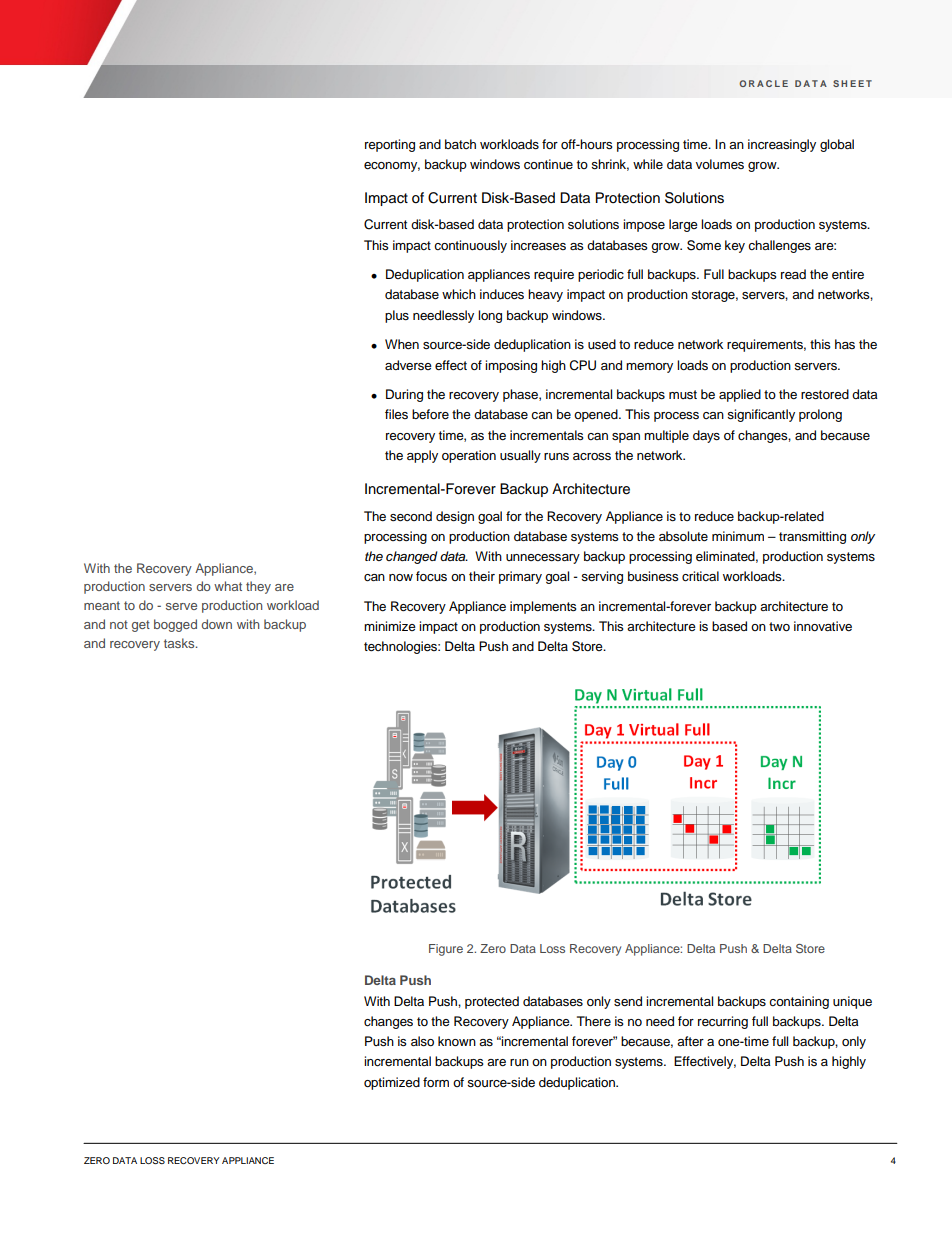 The image size is (952, 1233). I want to click on containing, so click(799, 1002).
